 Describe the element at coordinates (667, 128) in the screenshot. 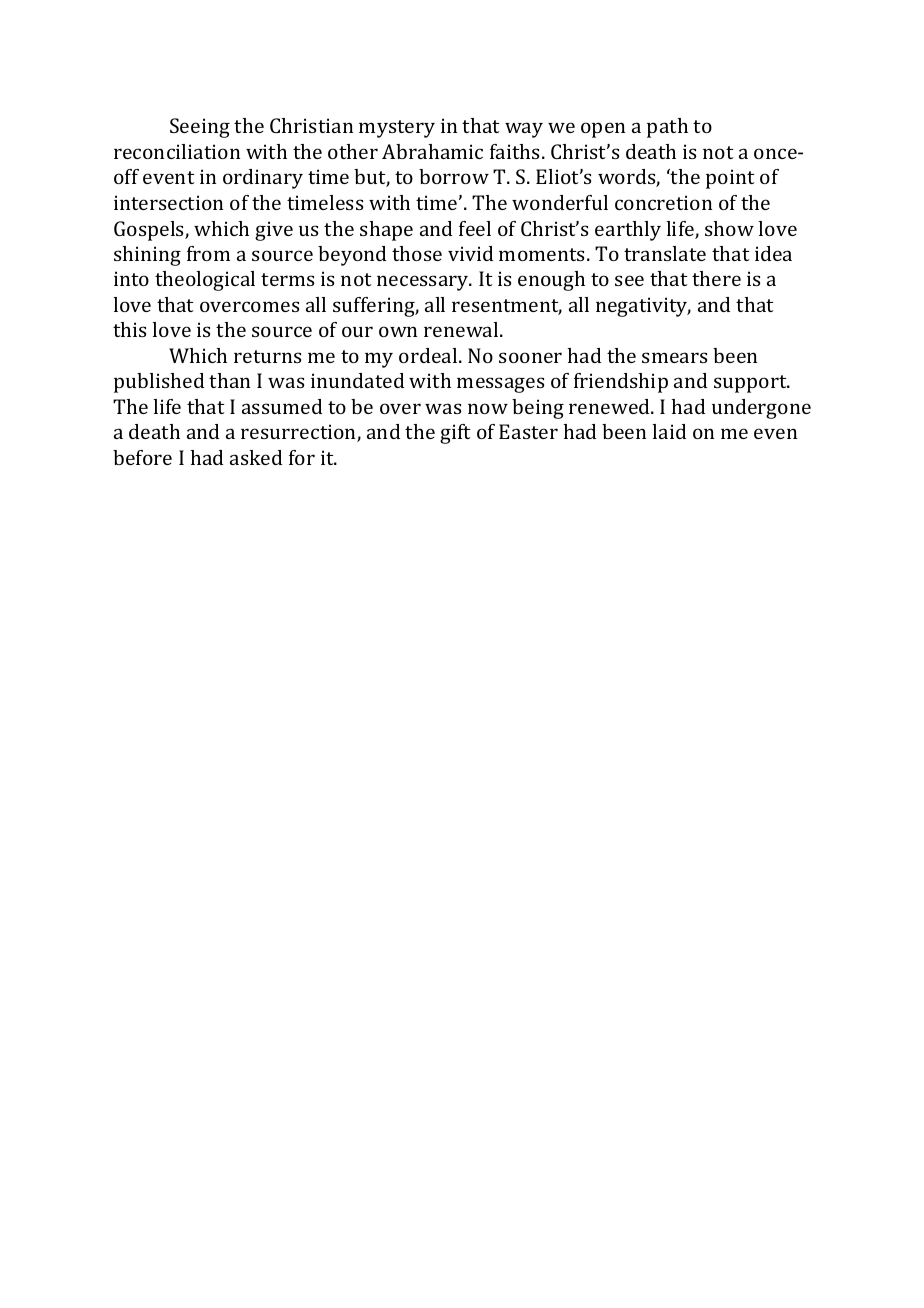

I see `path` at that location.
